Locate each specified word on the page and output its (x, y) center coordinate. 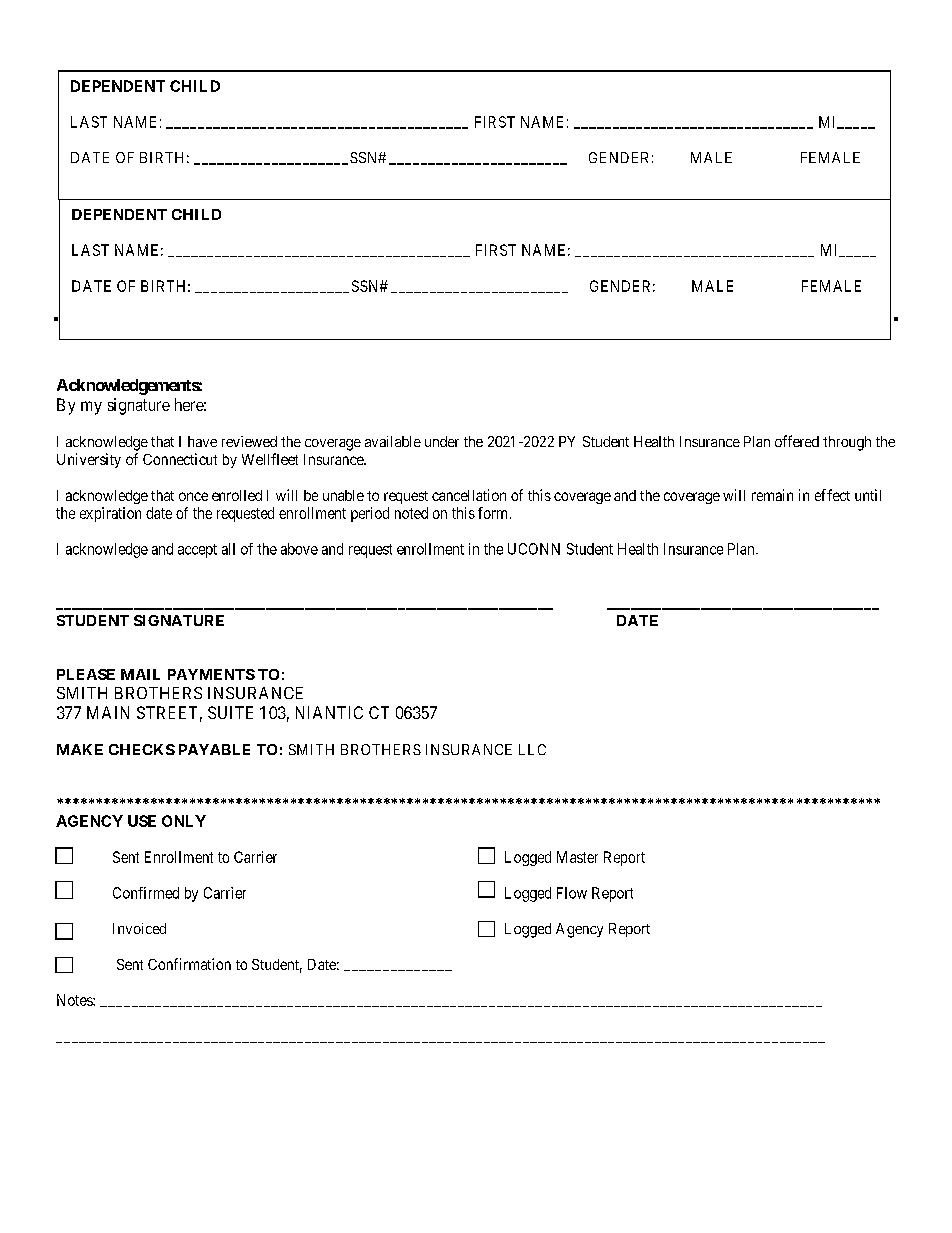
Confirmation (189, 964)
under (442, 441)
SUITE (230, 712)
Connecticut (180, 459)
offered (797, 441)
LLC (532, 749)
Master (577, 857)
